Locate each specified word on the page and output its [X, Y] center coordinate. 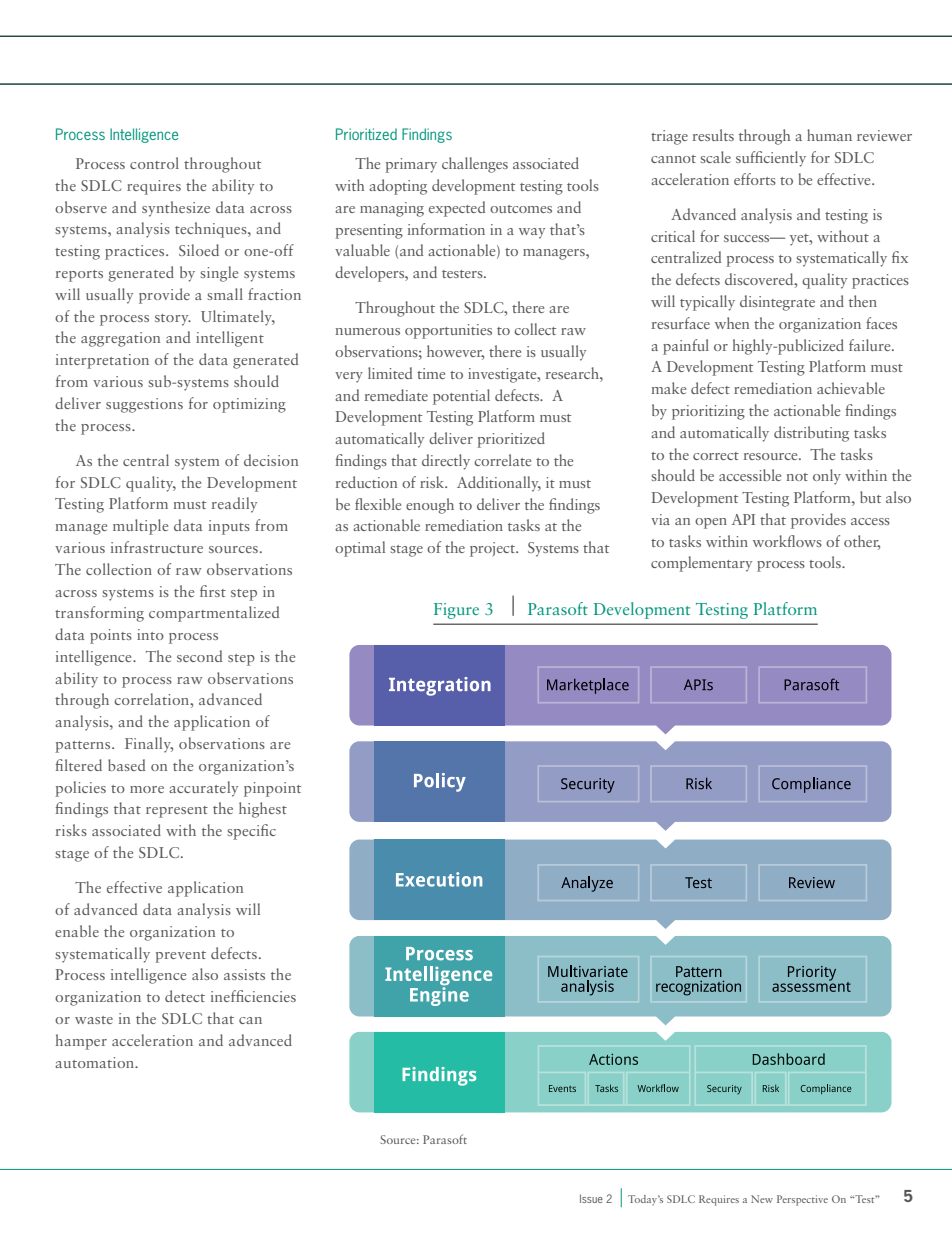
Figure [456, 611]
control [154, 163]
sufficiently [771, 159]
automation [96, 1062]
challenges [475, 165]
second [199, 656]
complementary [701, 564]
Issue [591, 1198]
